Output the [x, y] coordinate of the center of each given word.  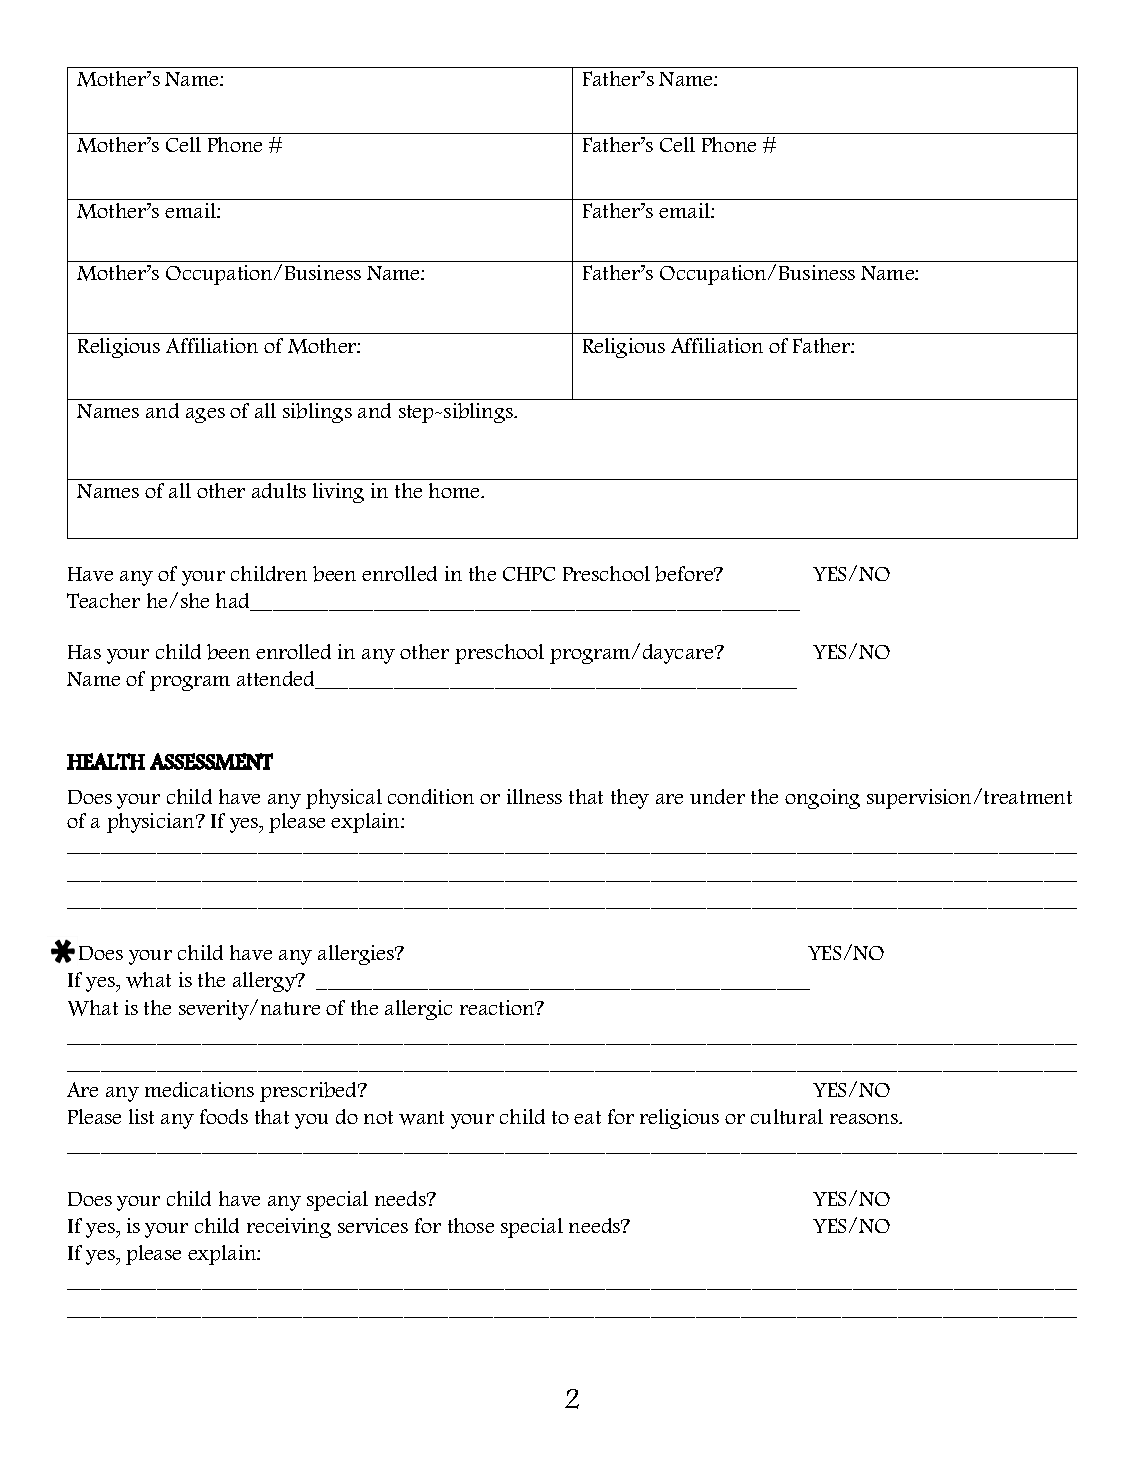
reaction [498, 1007]
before [685, 574]
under [717, 796]
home [455, 490]
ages [205, 415]
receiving [289, 1228]
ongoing [822, 799]
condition [431, 796]
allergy [265, 982]
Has [84, 652]
